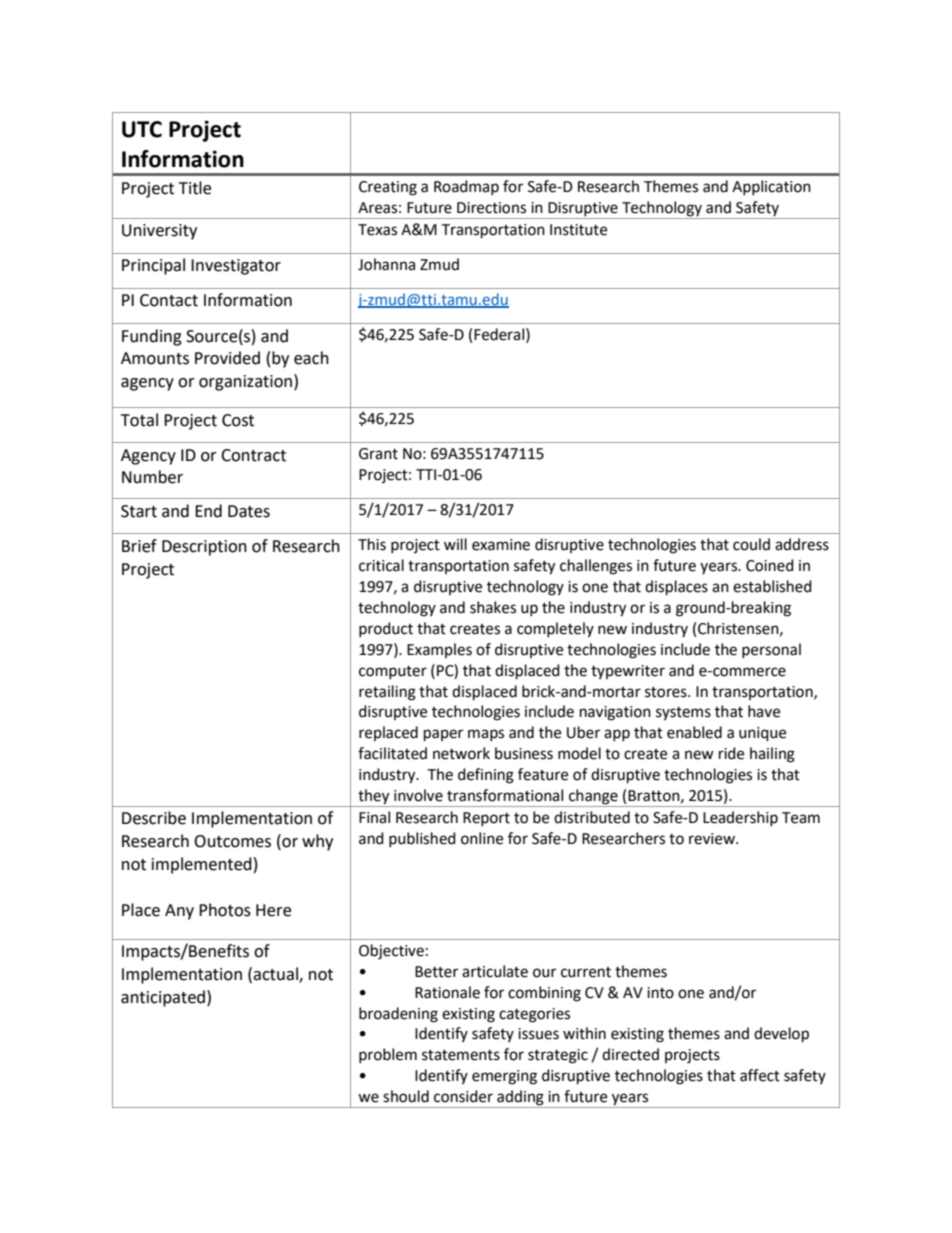 The height and width of the image is (1233, 952). I want to click on Title, so click(195, 188).
